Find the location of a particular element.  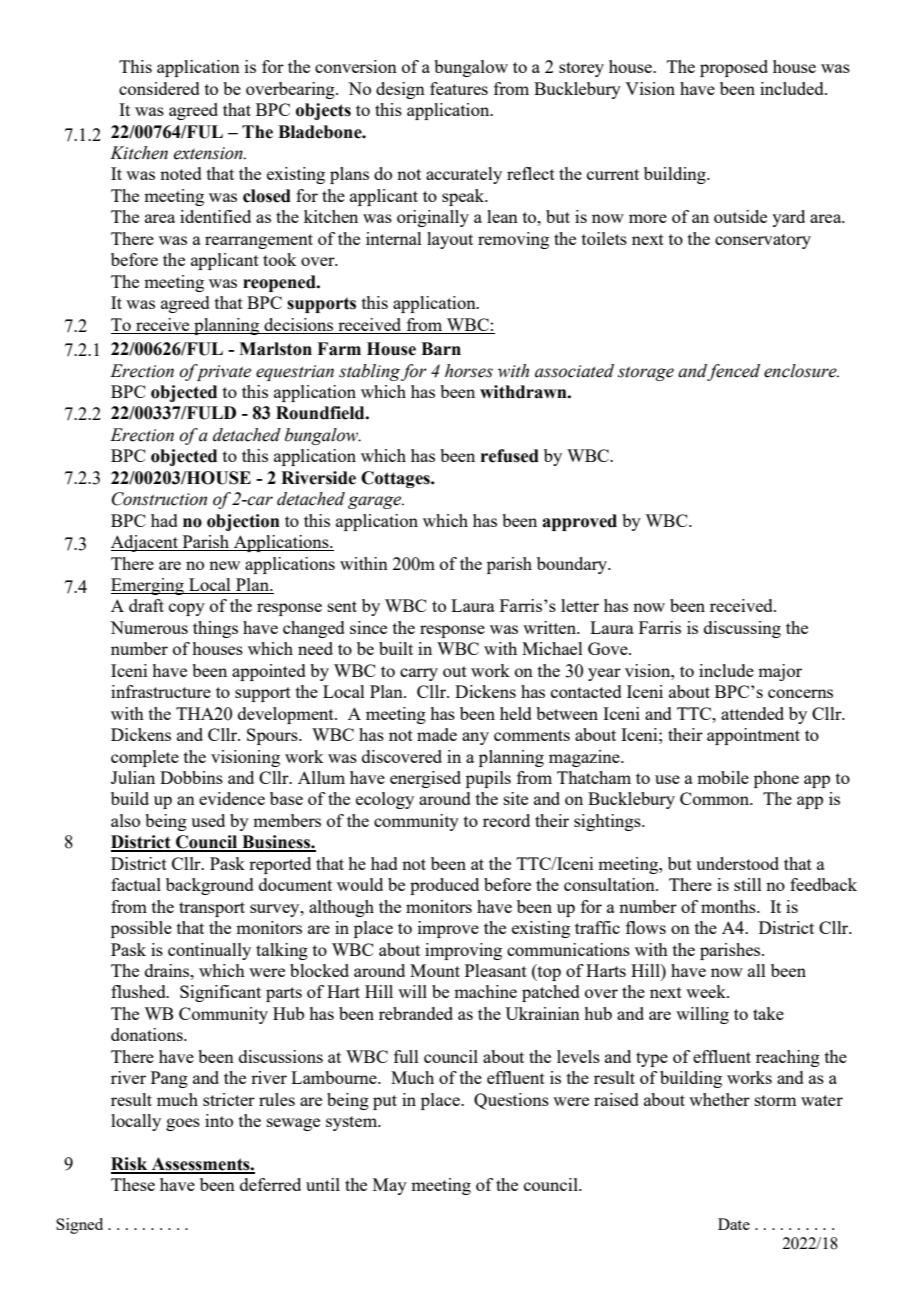

features is located at coordinates (459, 88).
